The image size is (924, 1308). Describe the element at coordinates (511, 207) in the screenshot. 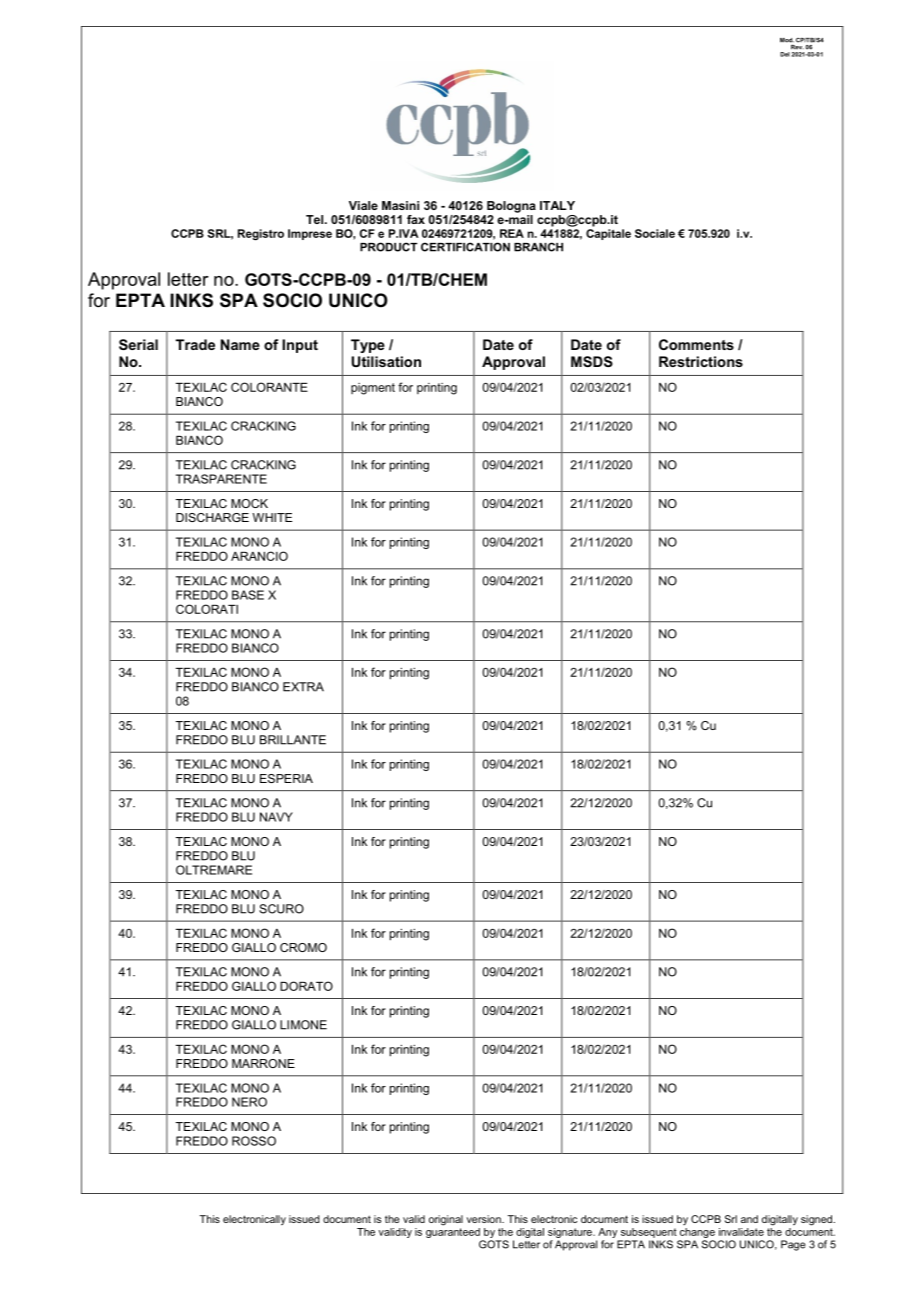

I see `Bologna` at that location.
